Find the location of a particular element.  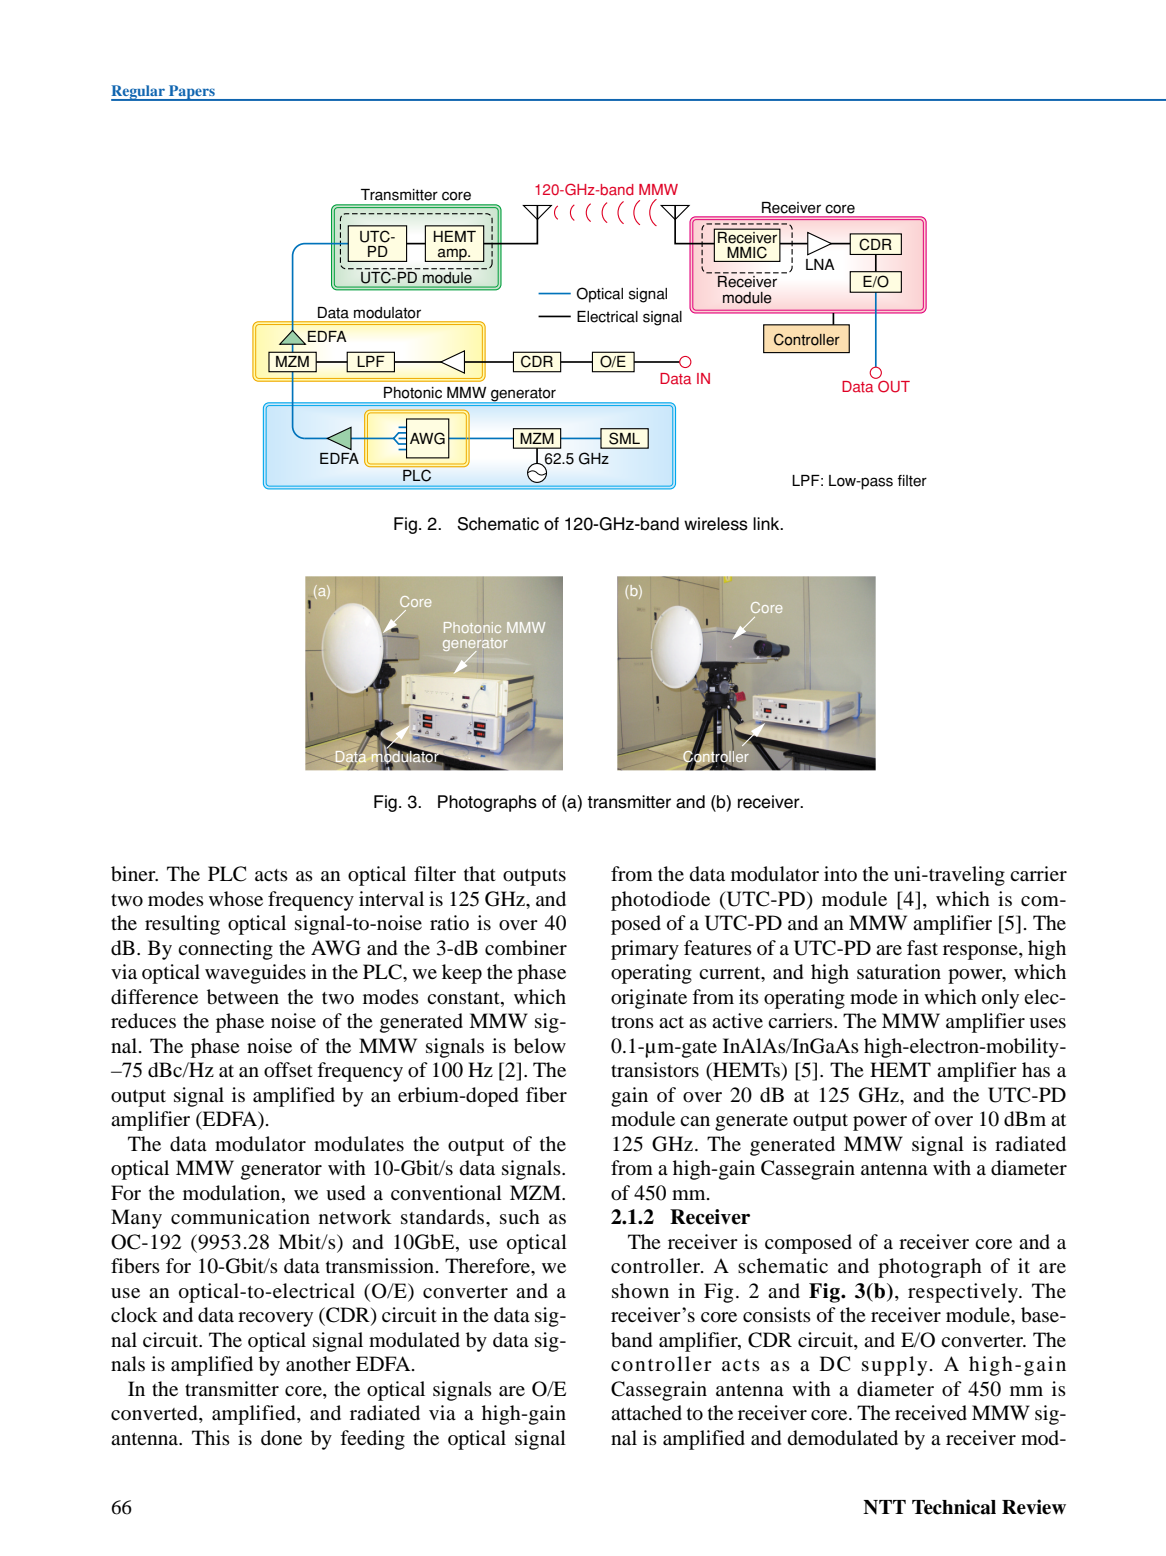

wireless is located at coordinates (716, 524).
